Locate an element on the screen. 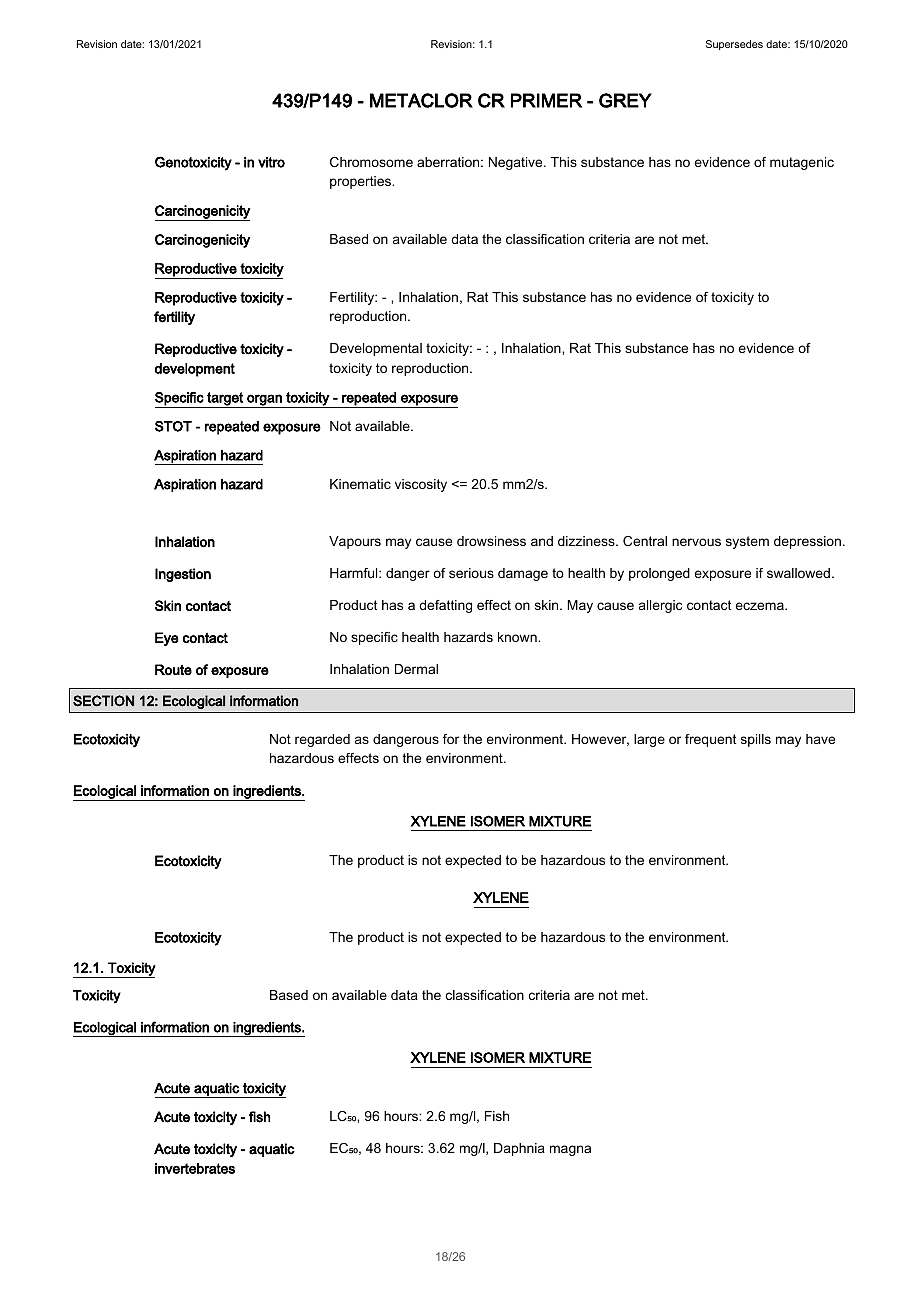  vitro is located at coordinates (271, 162).
